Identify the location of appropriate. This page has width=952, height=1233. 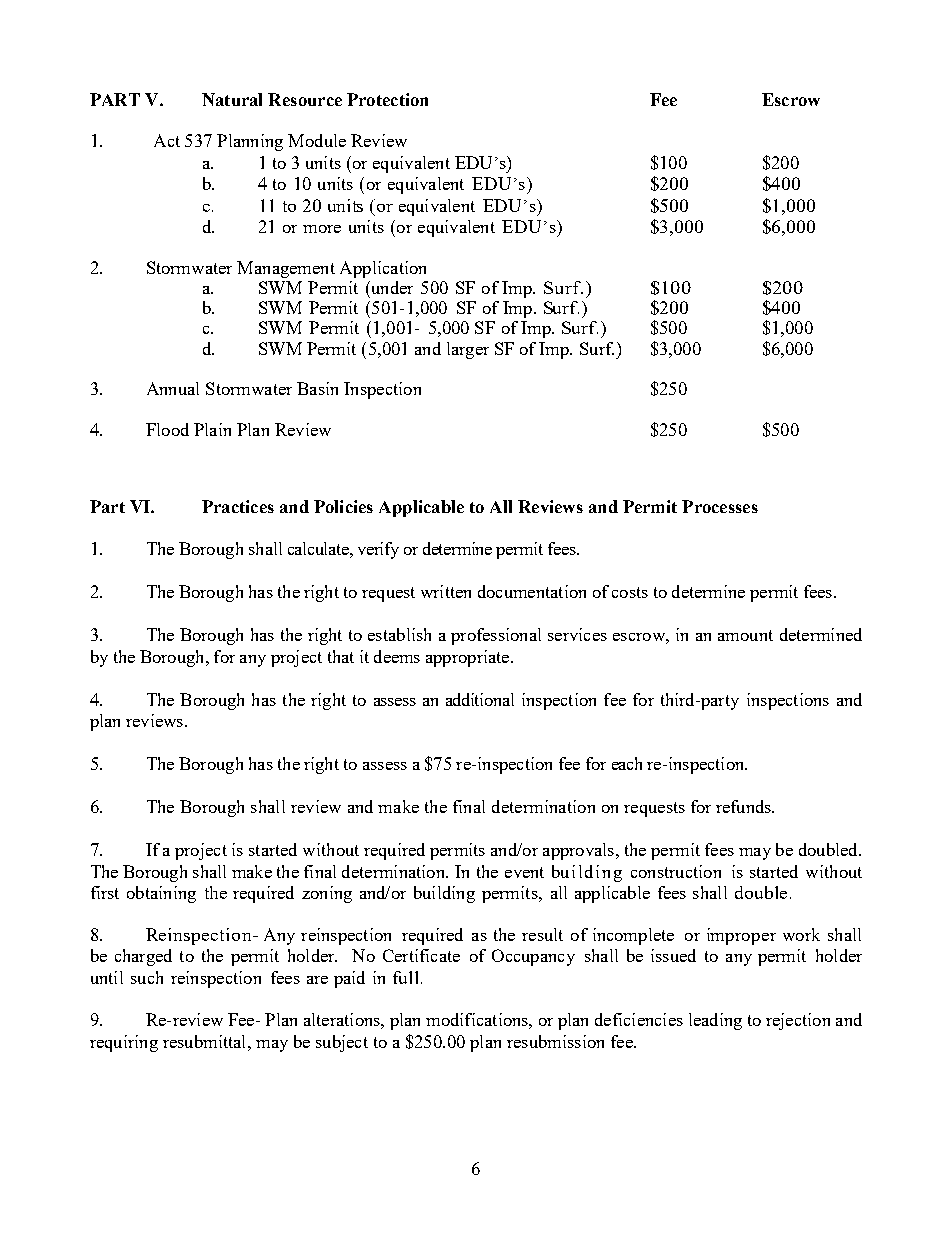
(469, 658).
